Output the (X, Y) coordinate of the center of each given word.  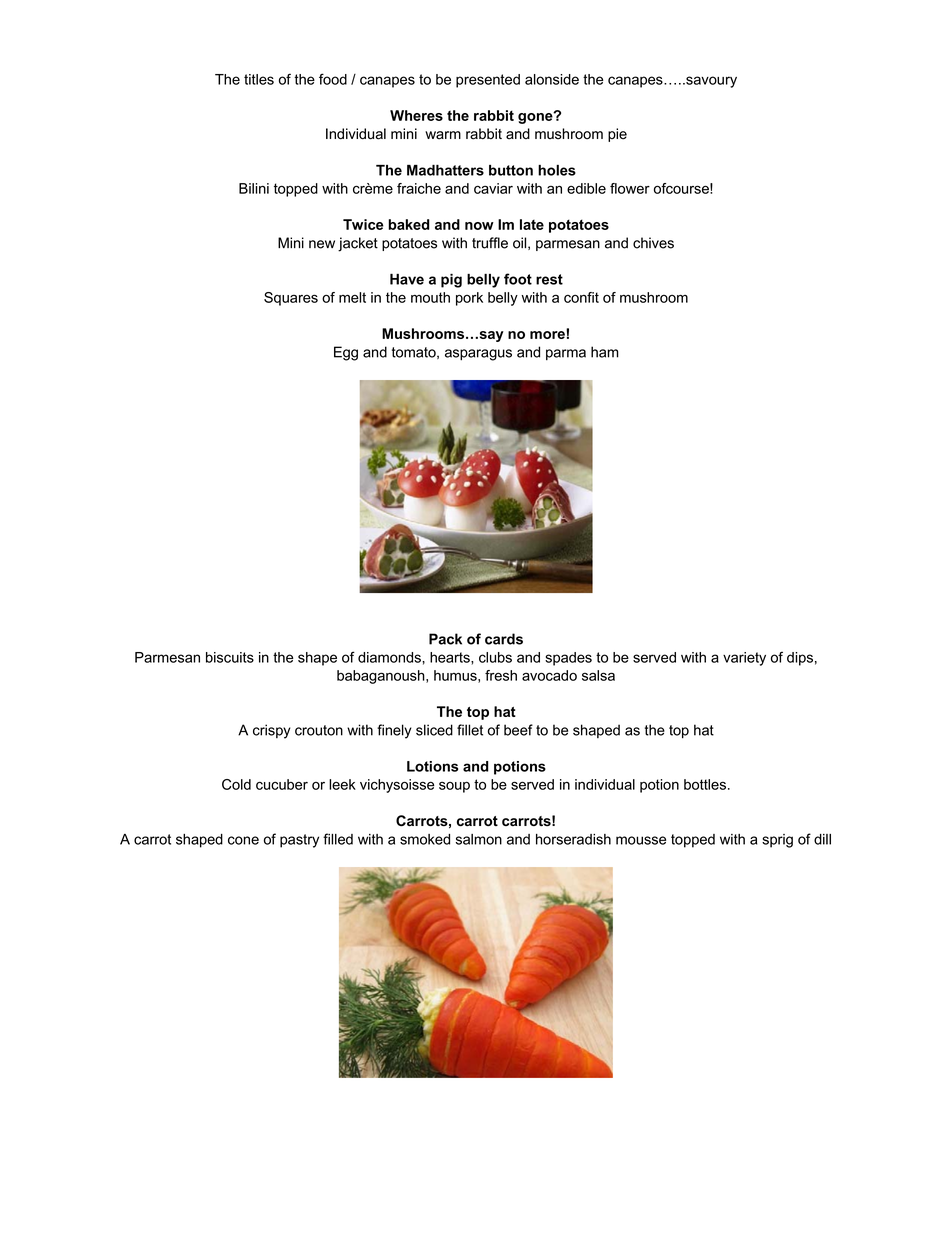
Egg (346, 353)
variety (744, 659)
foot (518, 279)
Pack (445, 639)
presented (488, 81)
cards (504, 639)
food (333, 79)
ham (605, 352)
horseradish (573, 839)
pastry (299, 841)
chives (653, 243)
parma (566, 354)
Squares (291, 299)
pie (617, 135)
